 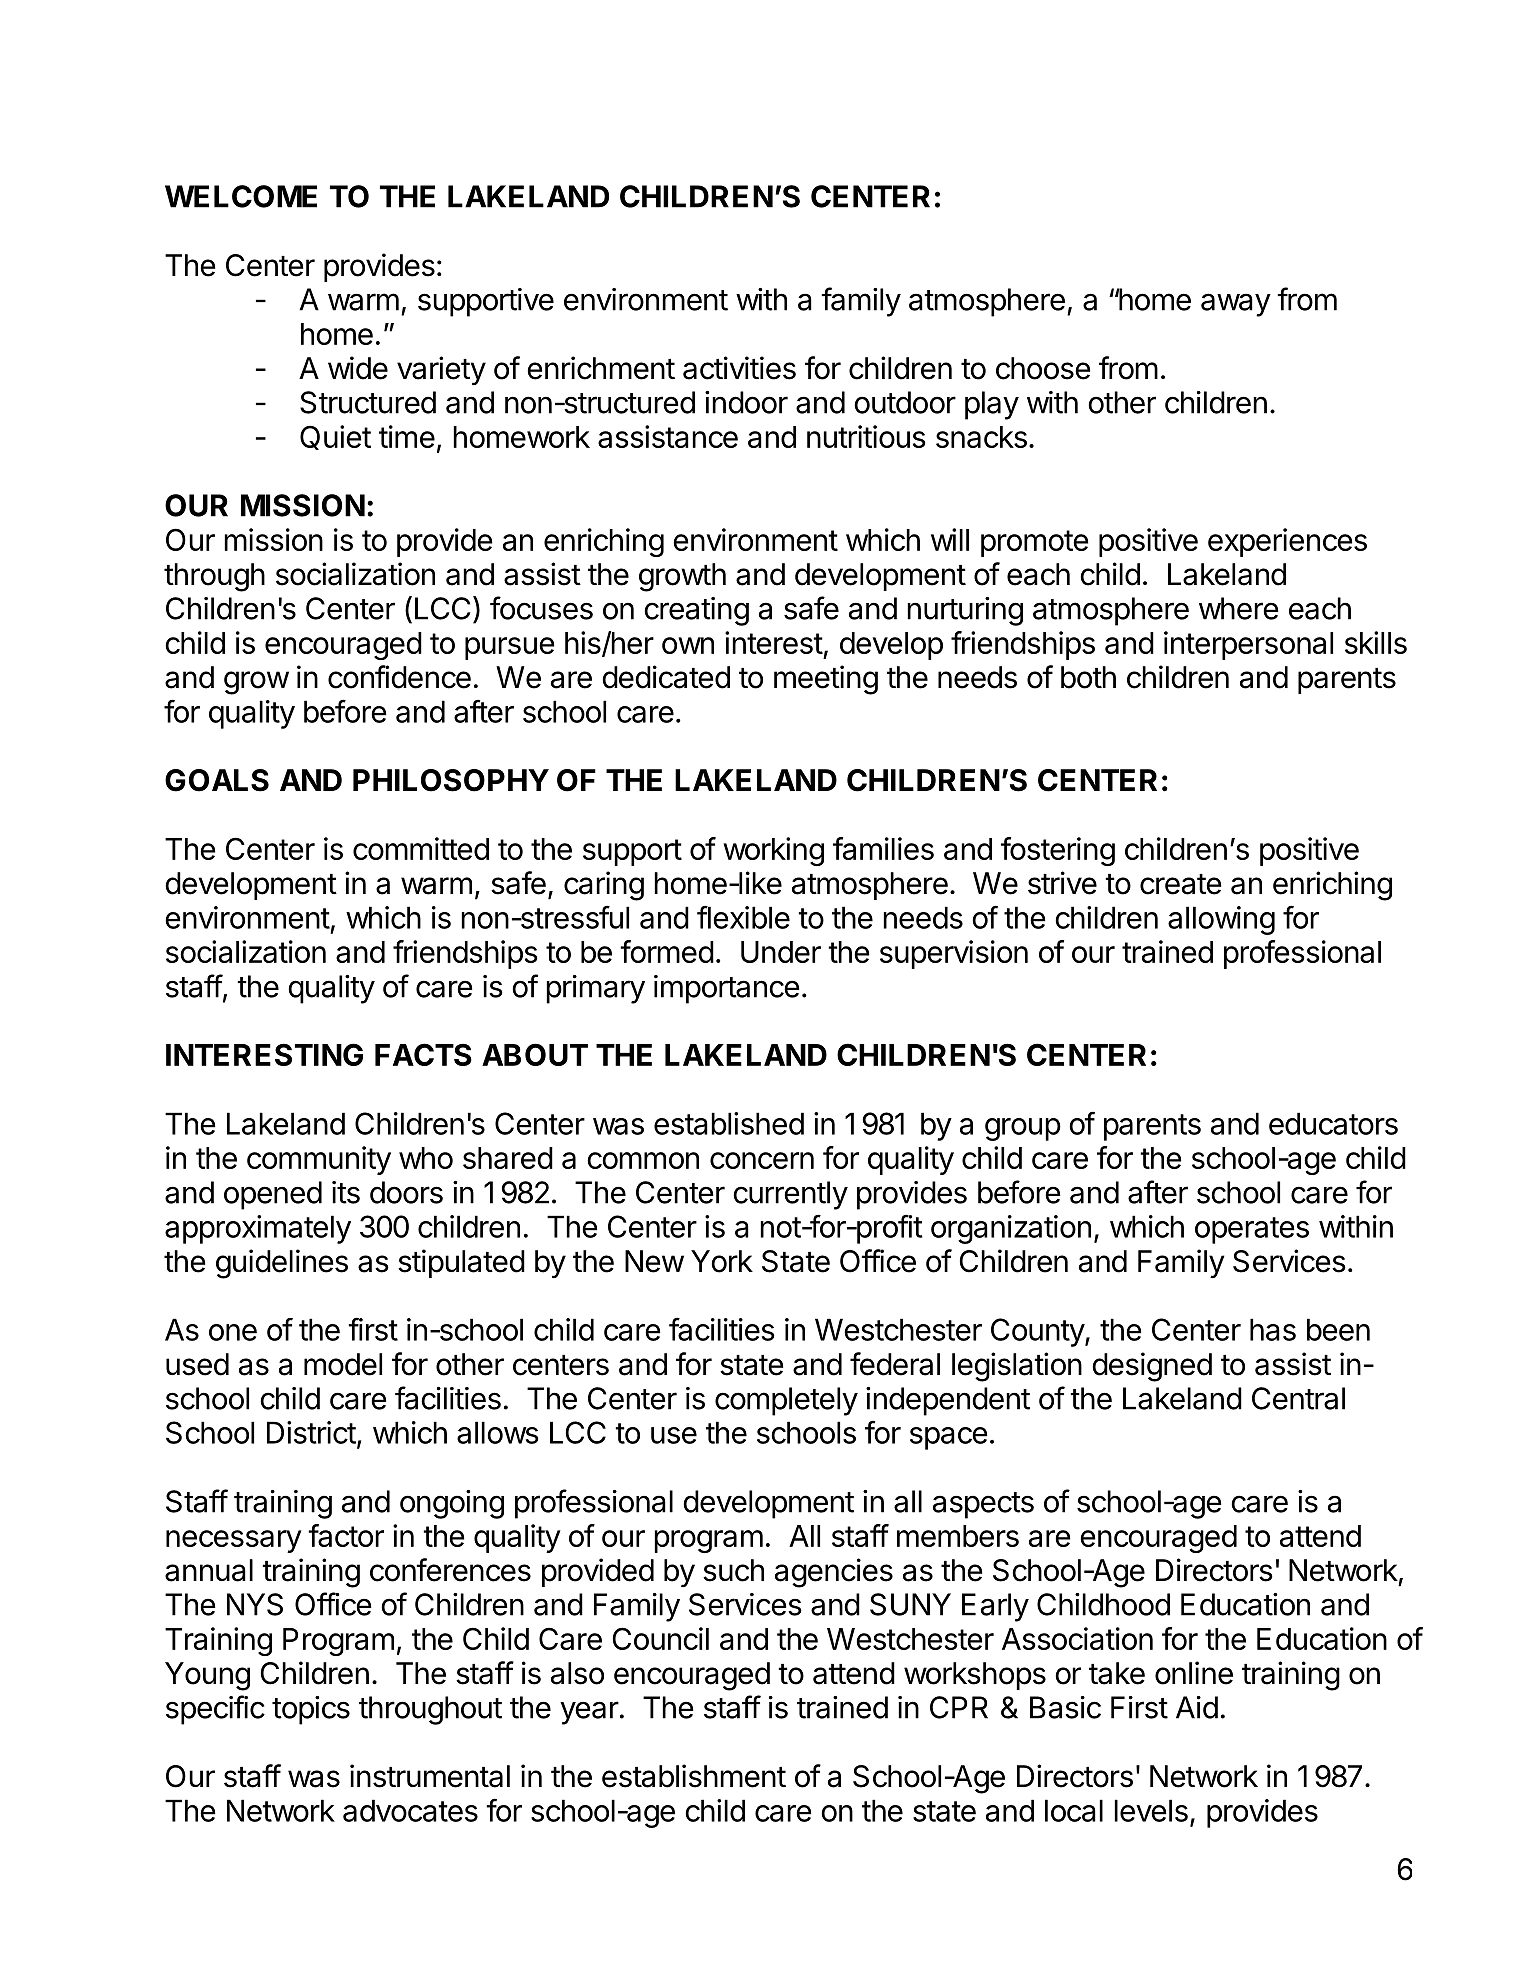 What do you see at coordinates (739, 368) in the image?
I see `activities` at bounding box center [739, 368].
